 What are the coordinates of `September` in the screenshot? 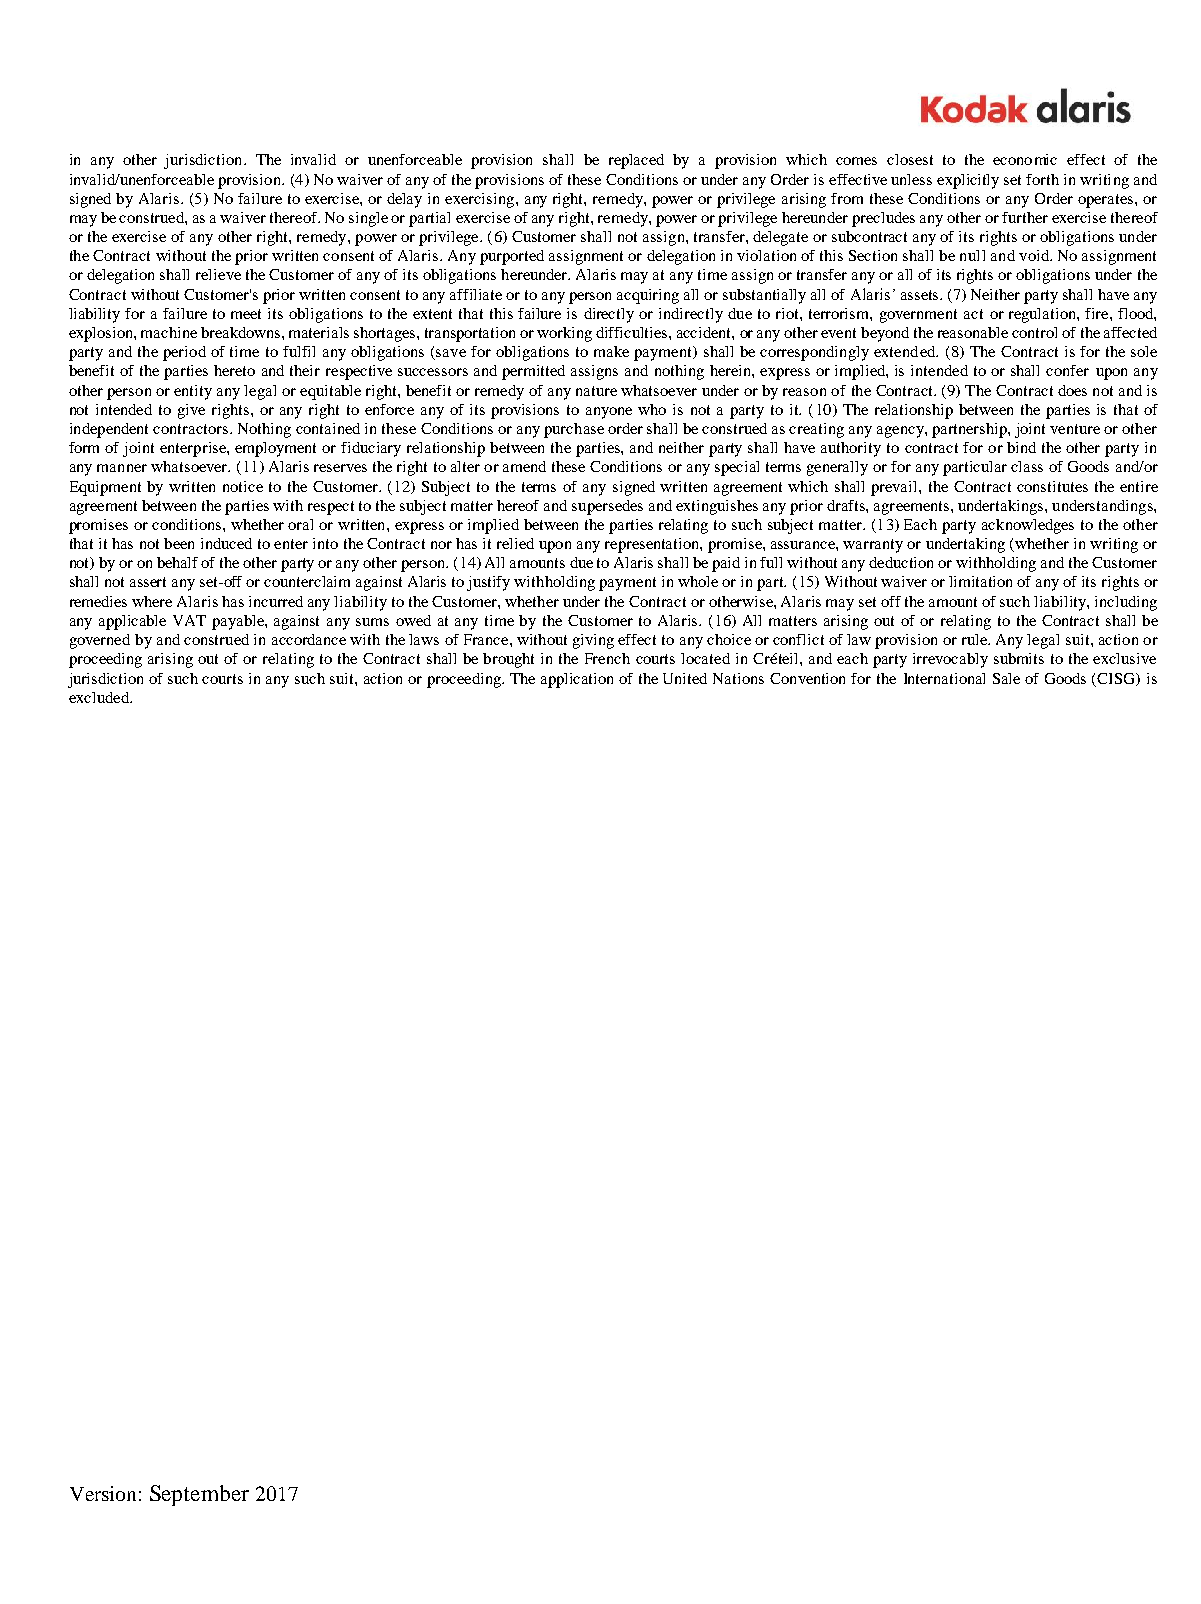 It's located at (199, 1495).
